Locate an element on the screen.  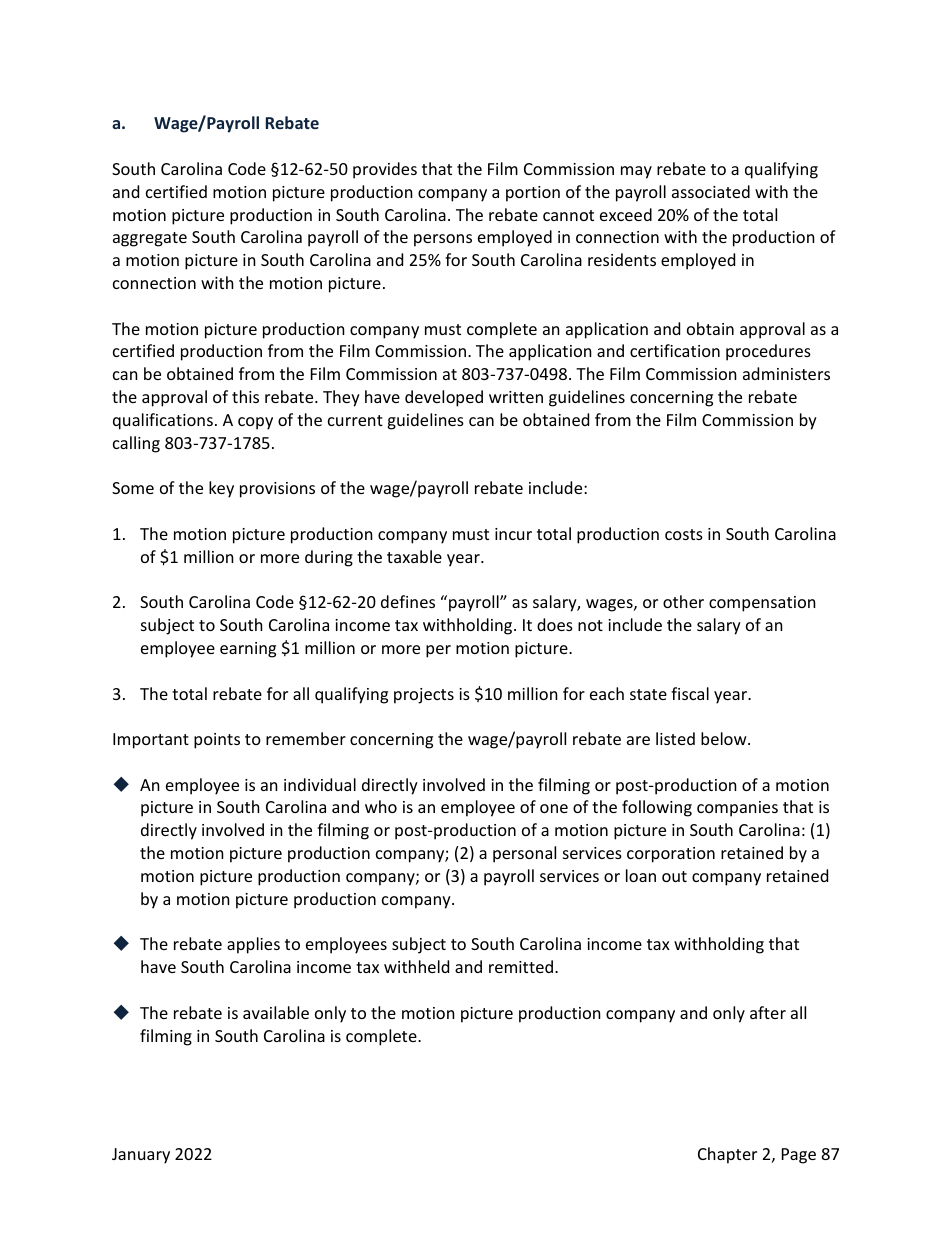
persons is located at coordinates (443, 240).
